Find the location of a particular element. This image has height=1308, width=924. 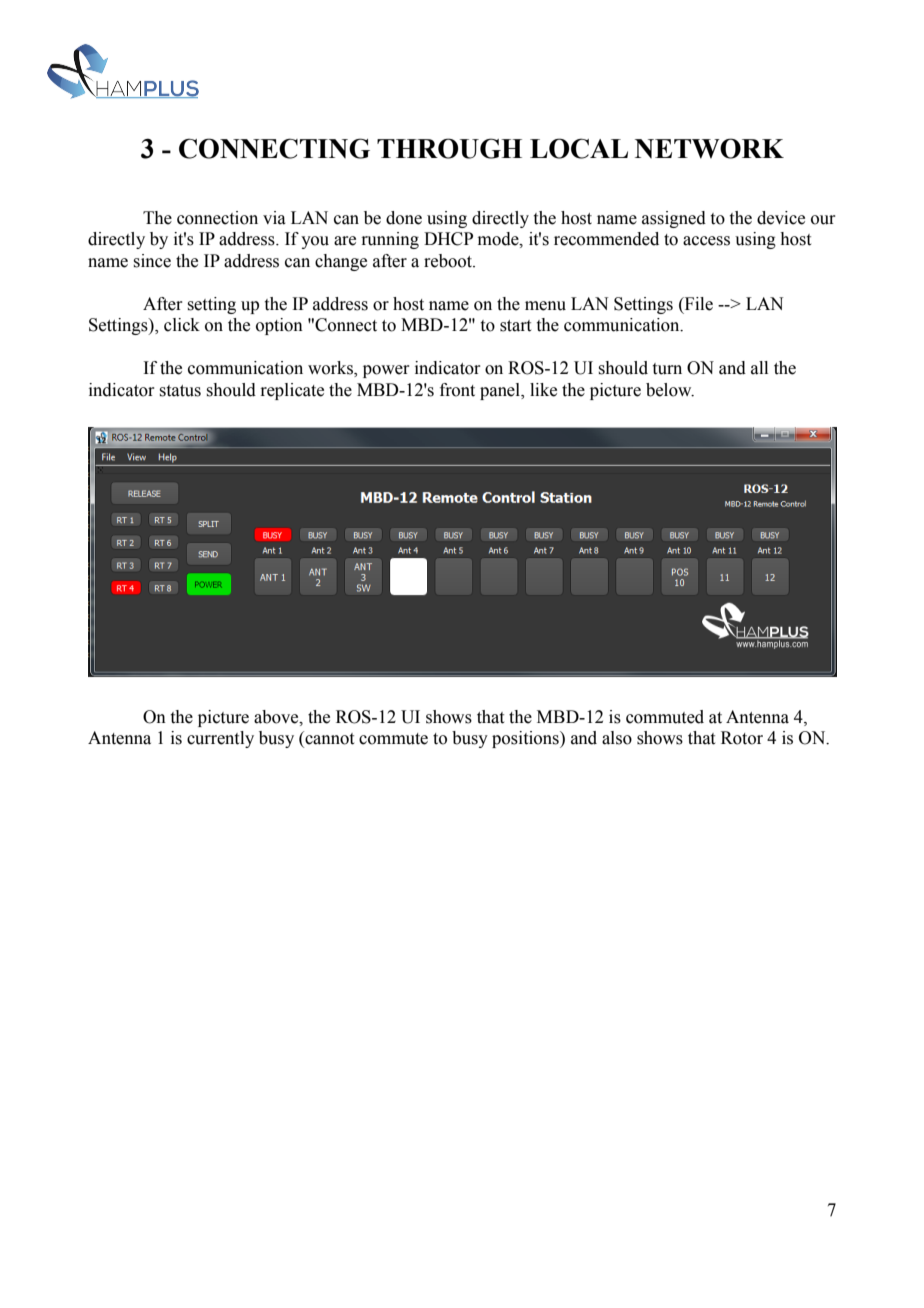

status is located at coordinates (180, 391).
